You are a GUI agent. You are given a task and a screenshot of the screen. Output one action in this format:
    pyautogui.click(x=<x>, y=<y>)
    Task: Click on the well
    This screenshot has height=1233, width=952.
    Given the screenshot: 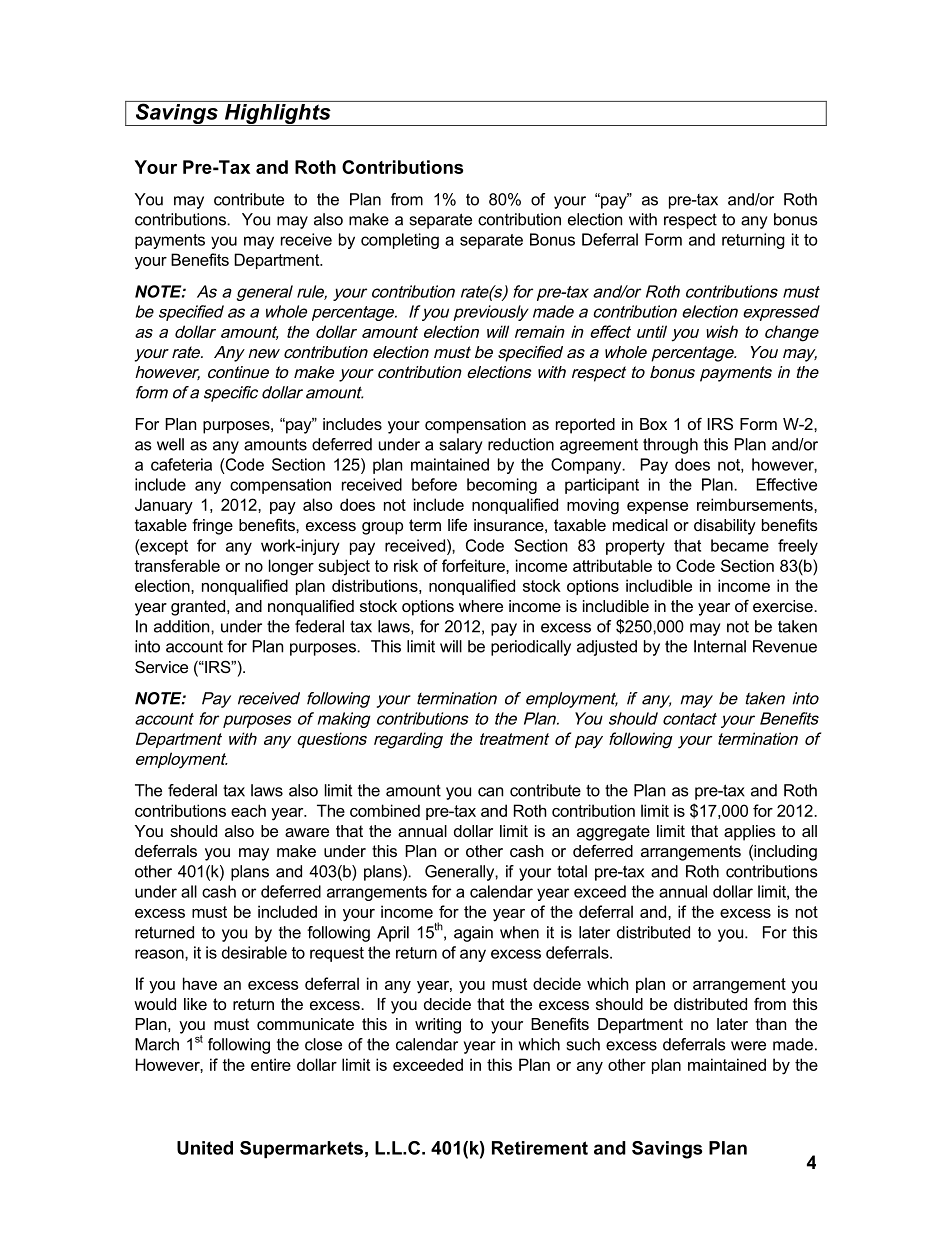 What is the action you would take?
    pyautogui.click(x=170, y=444)
